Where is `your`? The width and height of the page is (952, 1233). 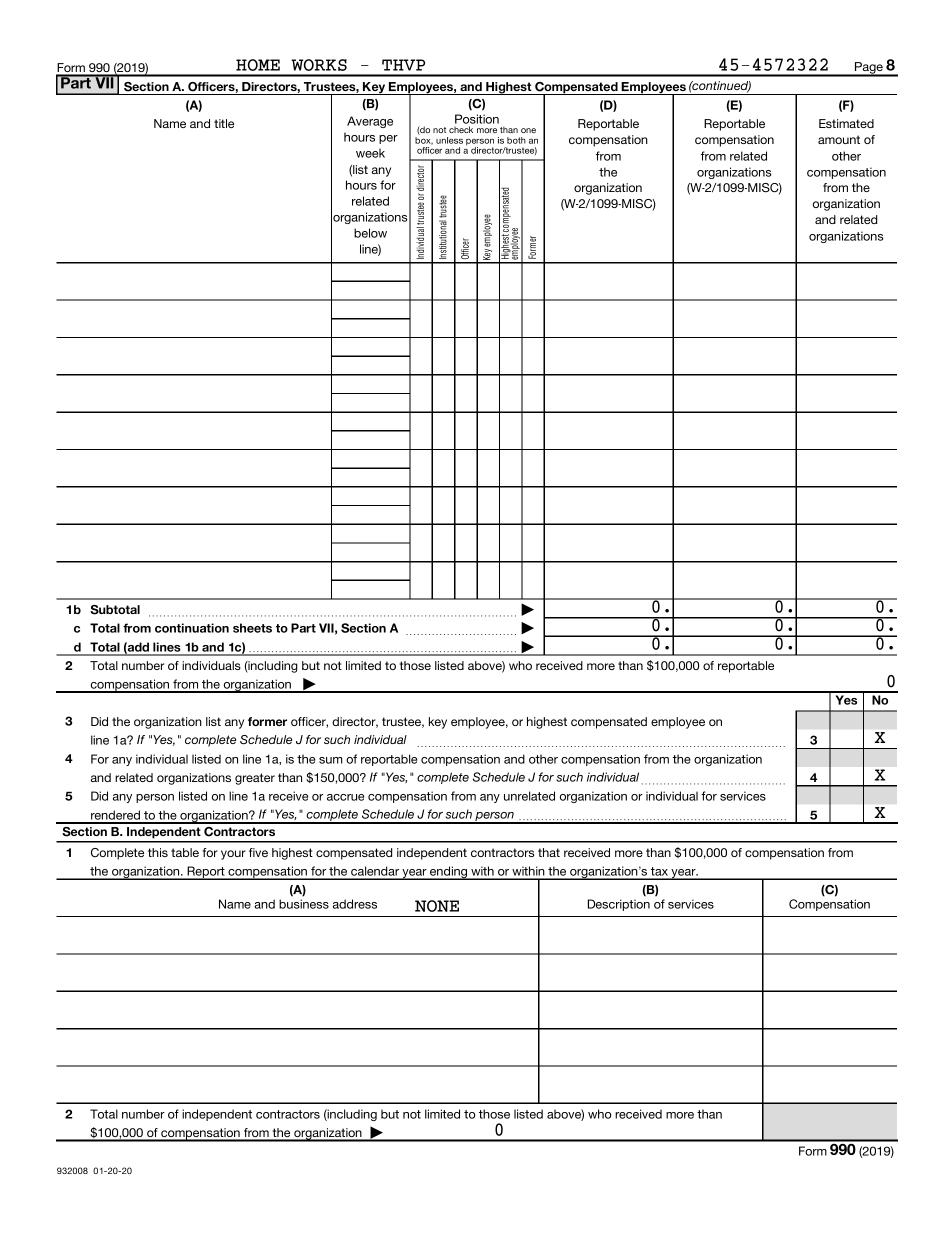 your is located at coordinates (233, 855).
